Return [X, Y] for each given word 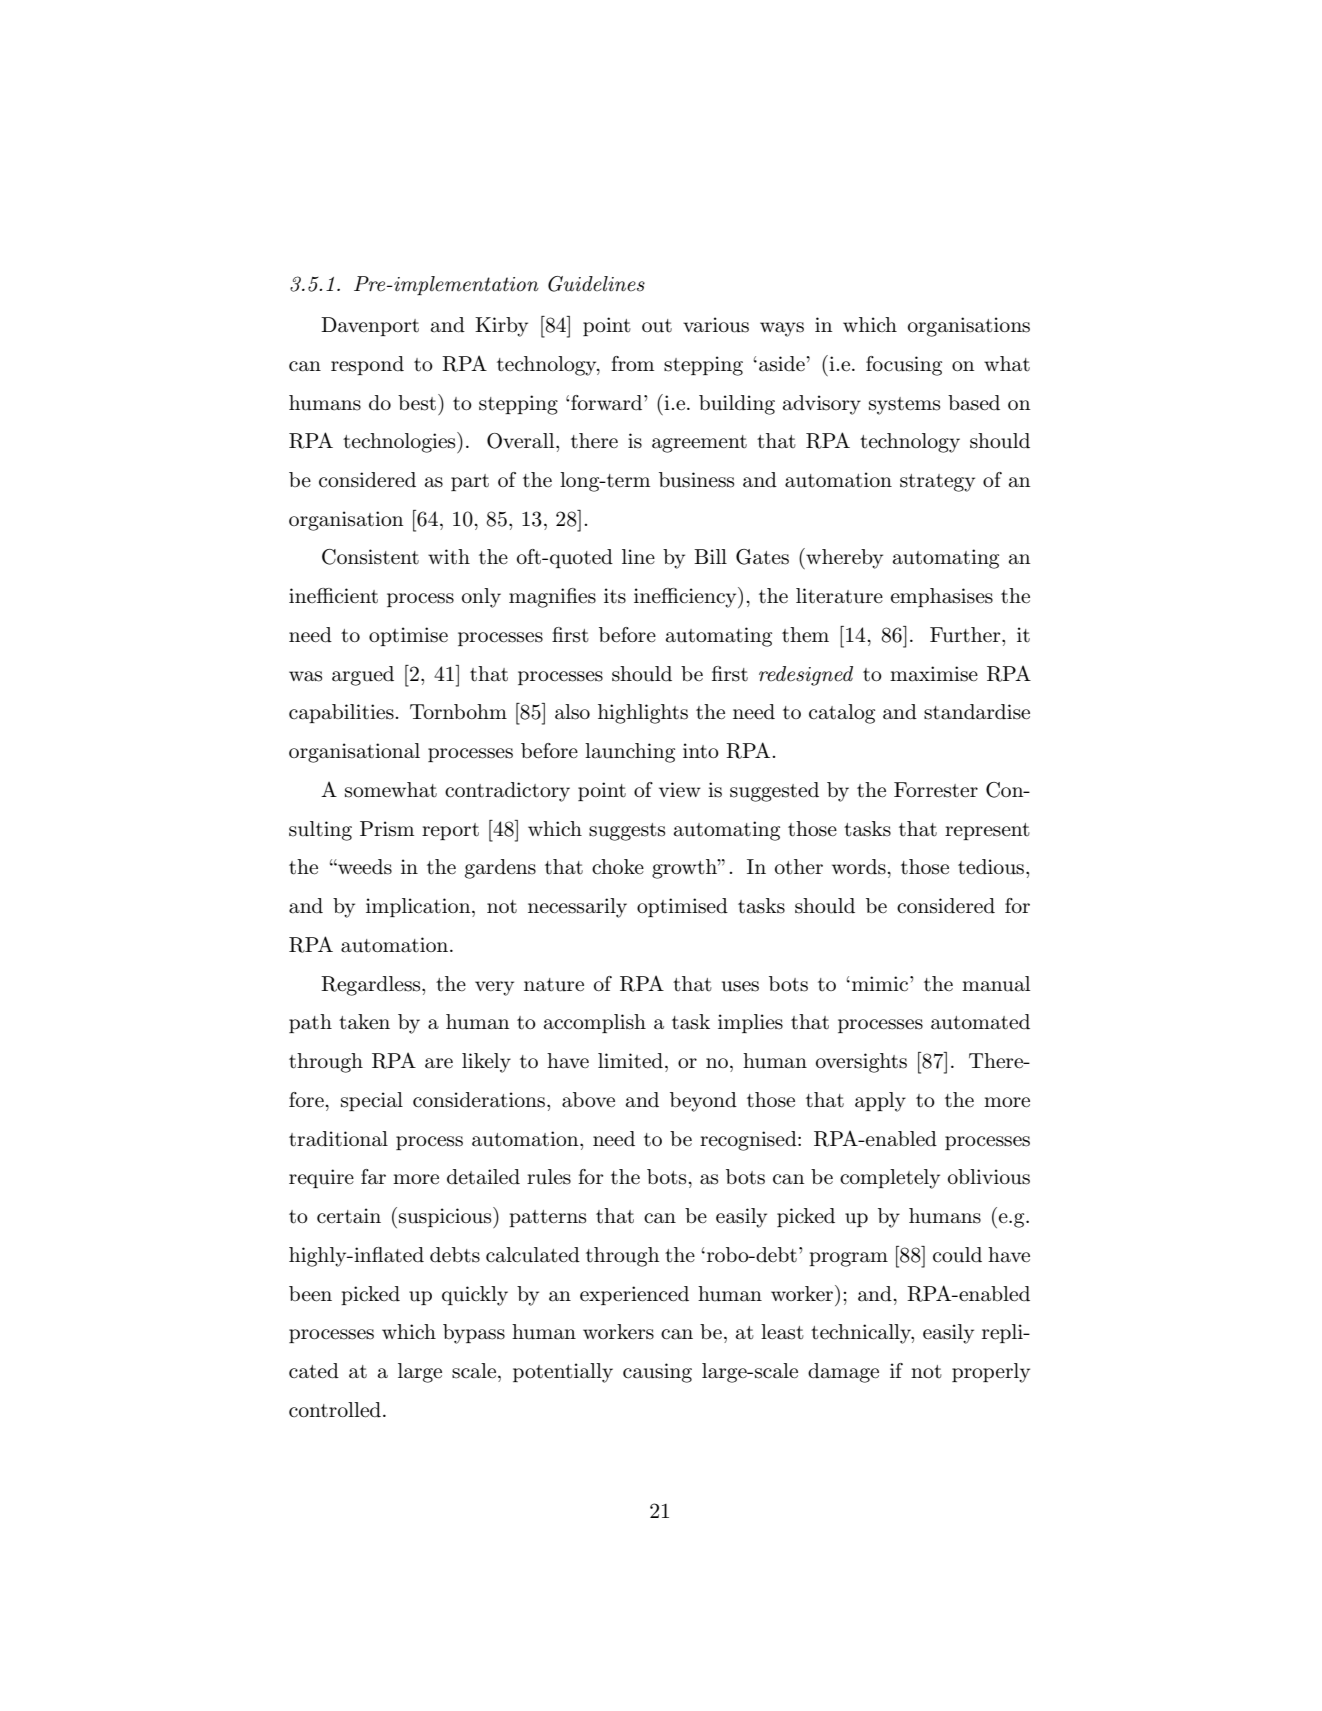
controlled [335, 1410]
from [632, 363]
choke [618, 867]
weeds [364, 867]
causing [657, 1373]
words [859, 867]
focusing [904, 366]
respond [367, 365]
